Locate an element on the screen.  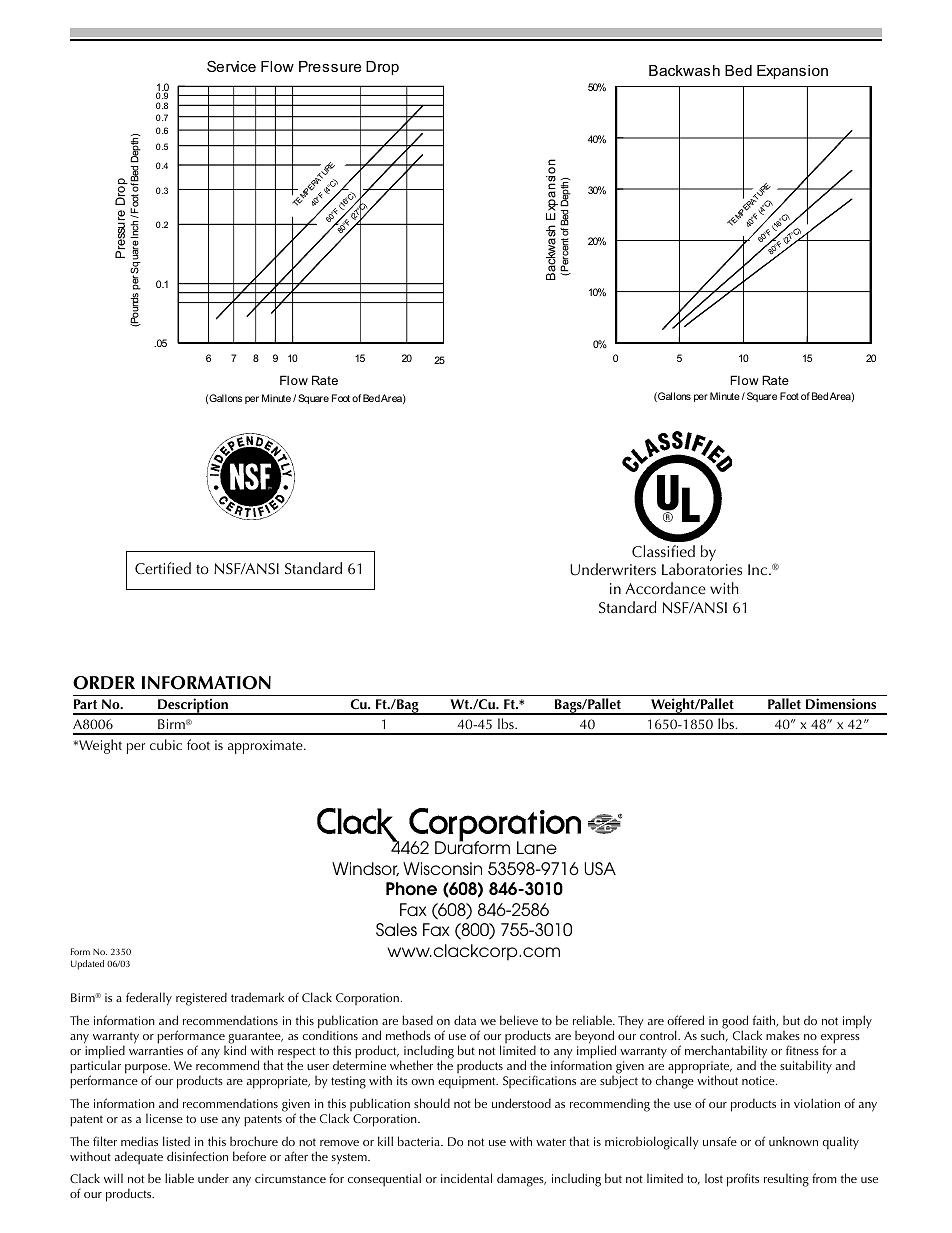
USA is located at coordinates (600, 868).
